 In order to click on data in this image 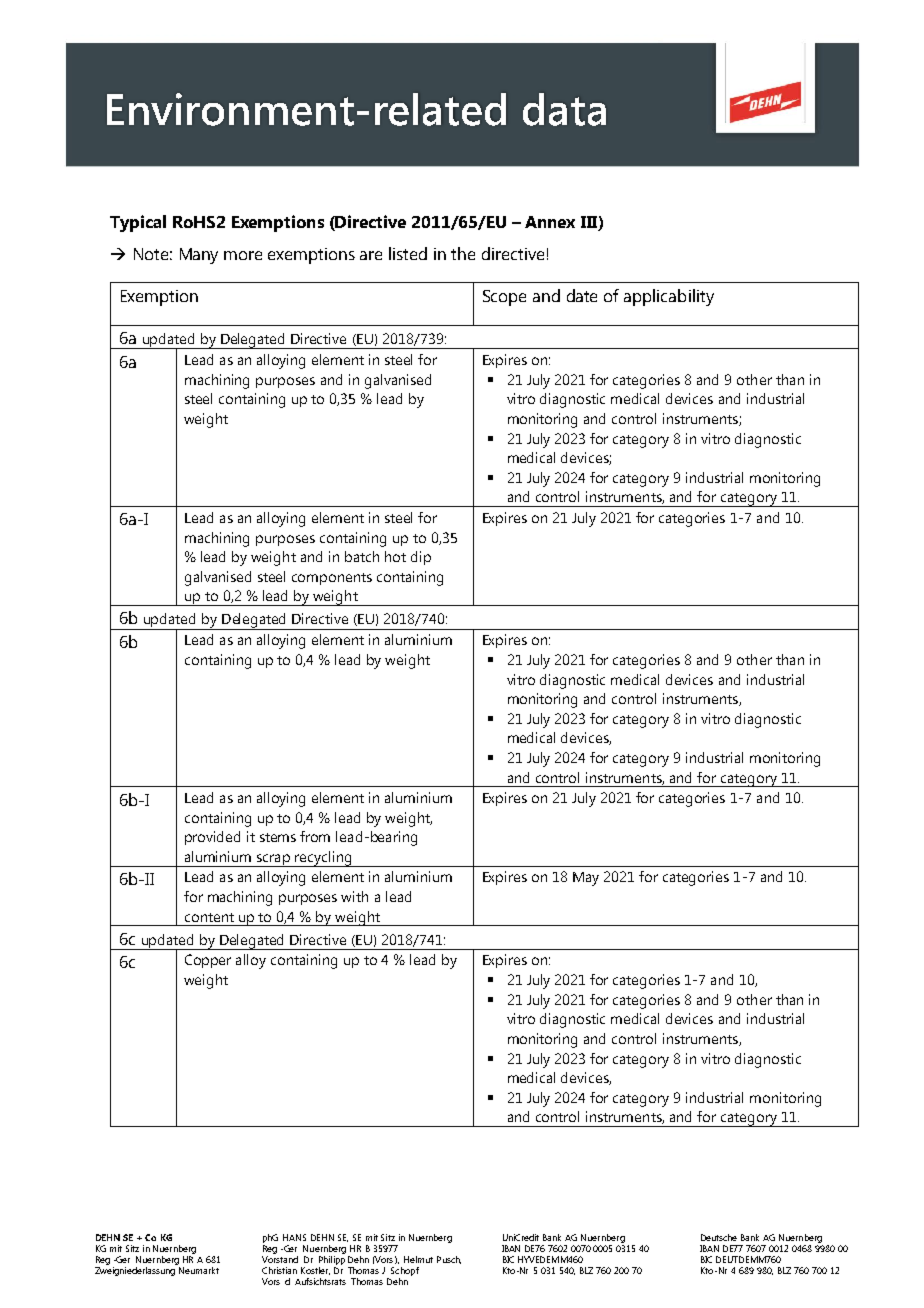, I will do `click(564, 109)`.
